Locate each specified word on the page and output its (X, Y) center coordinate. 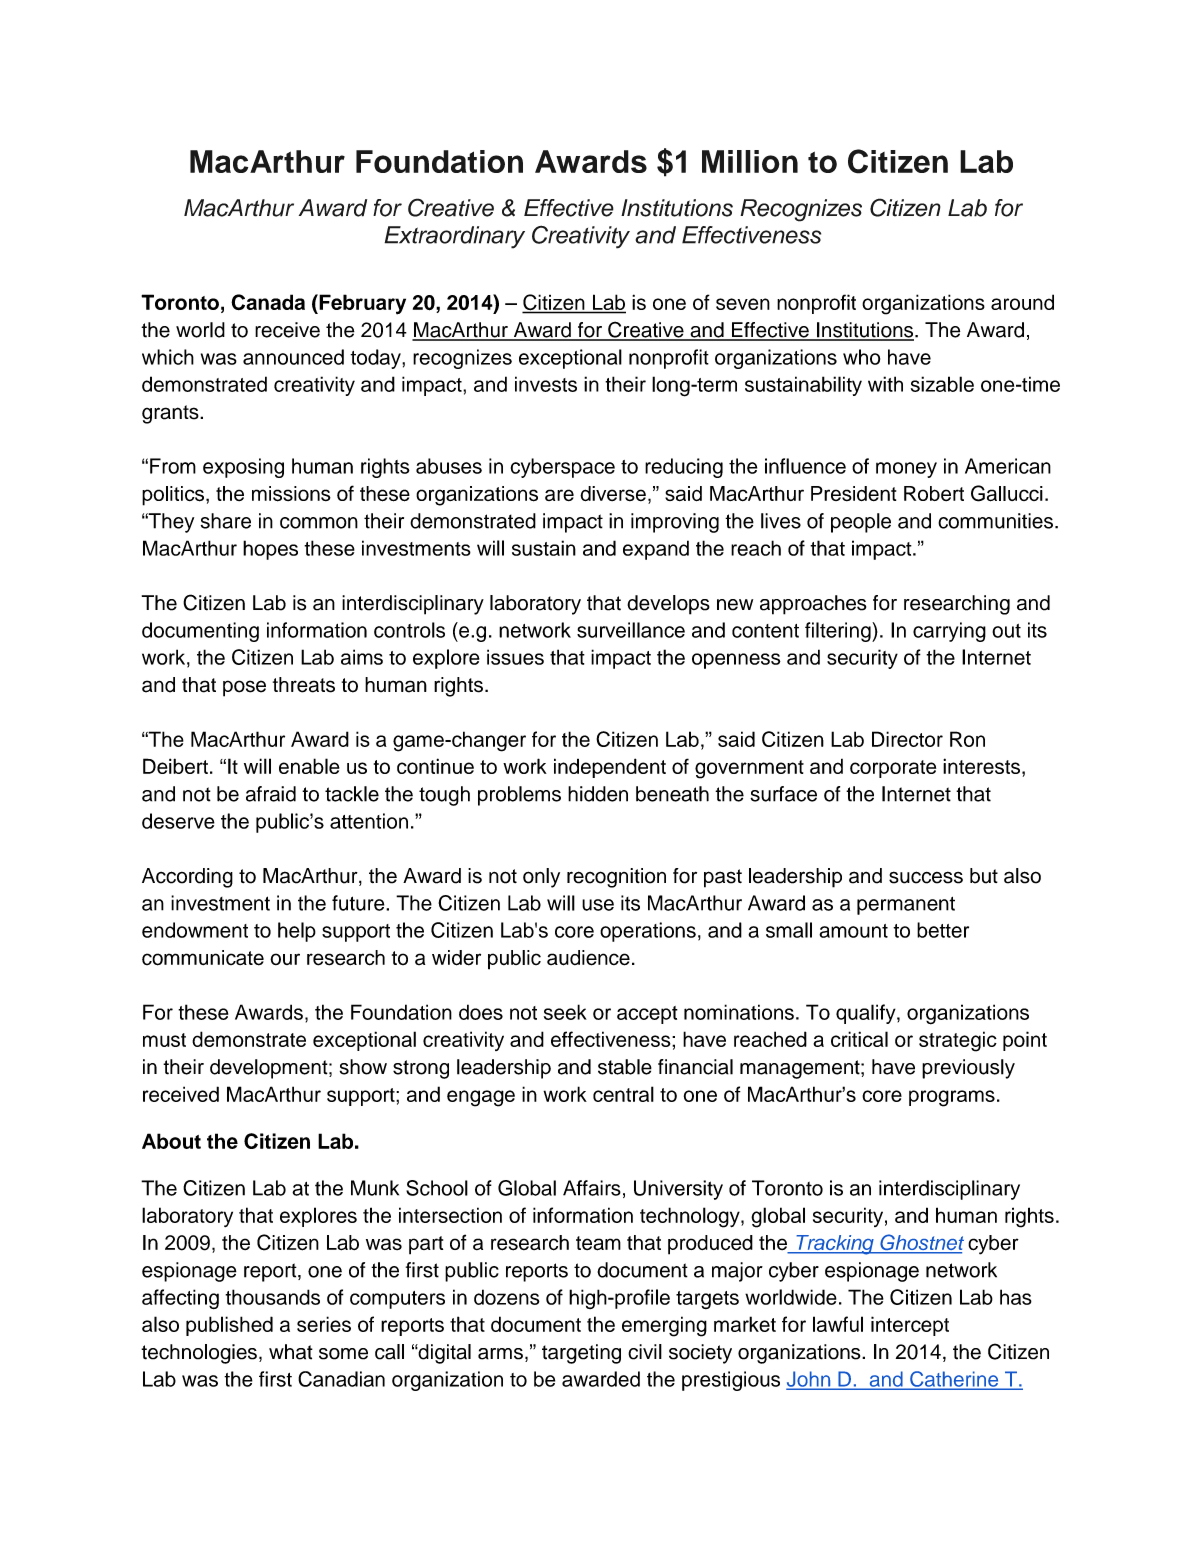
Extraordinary (454, 237)
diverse (613, 493)
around (1022, 302)
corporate (893, 769)
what (291, 1352)
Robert (934, 493)
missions (291, 494)
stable (625, 1067)
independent (610, 768)
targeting (581, 1354)
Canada (268, 302)
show (363, 1067)
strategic (958, 1041)
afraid (271, 794)
